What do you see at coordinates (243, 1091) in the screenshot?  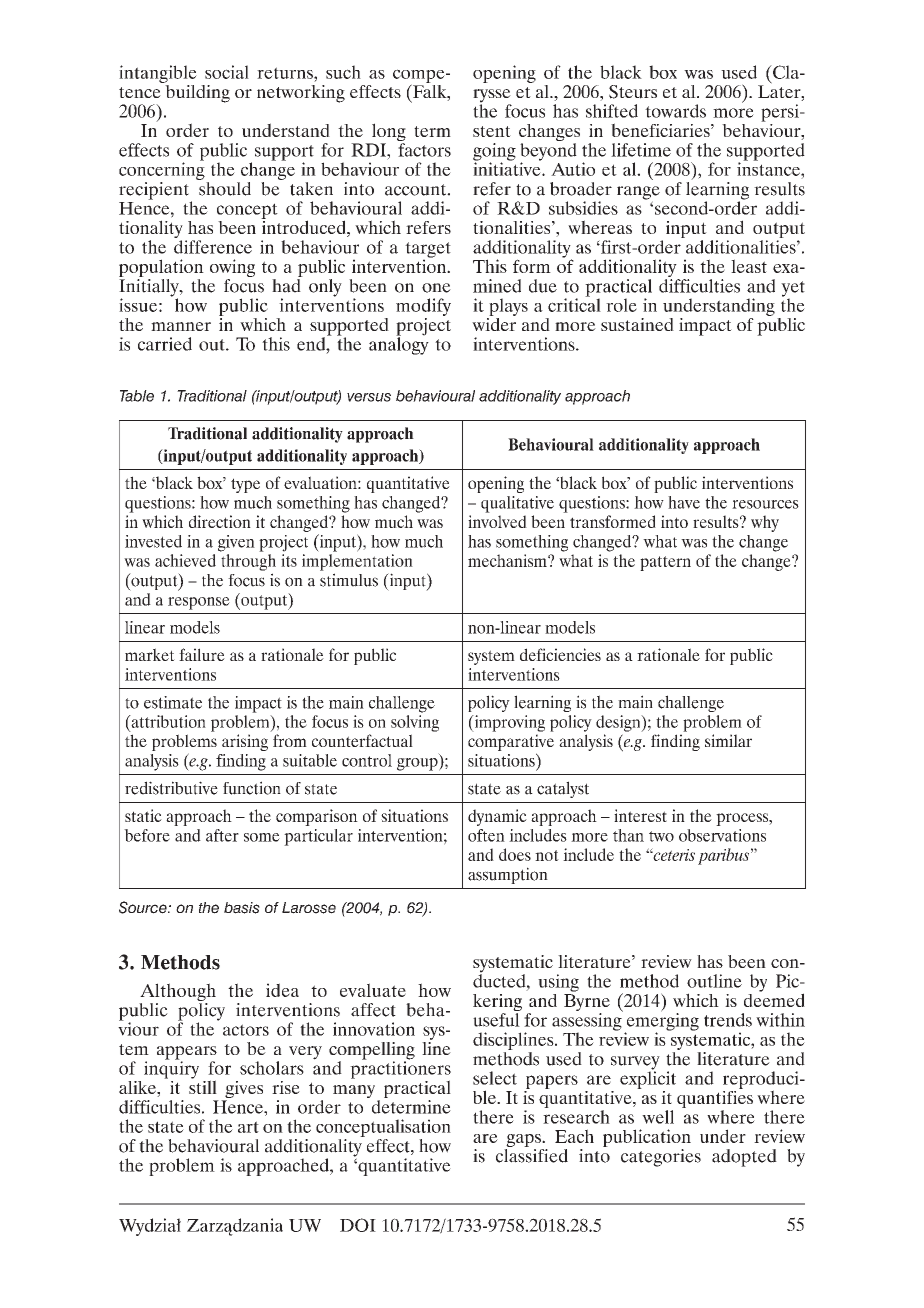 I see `gives` at bounding box center [243, 1091].
